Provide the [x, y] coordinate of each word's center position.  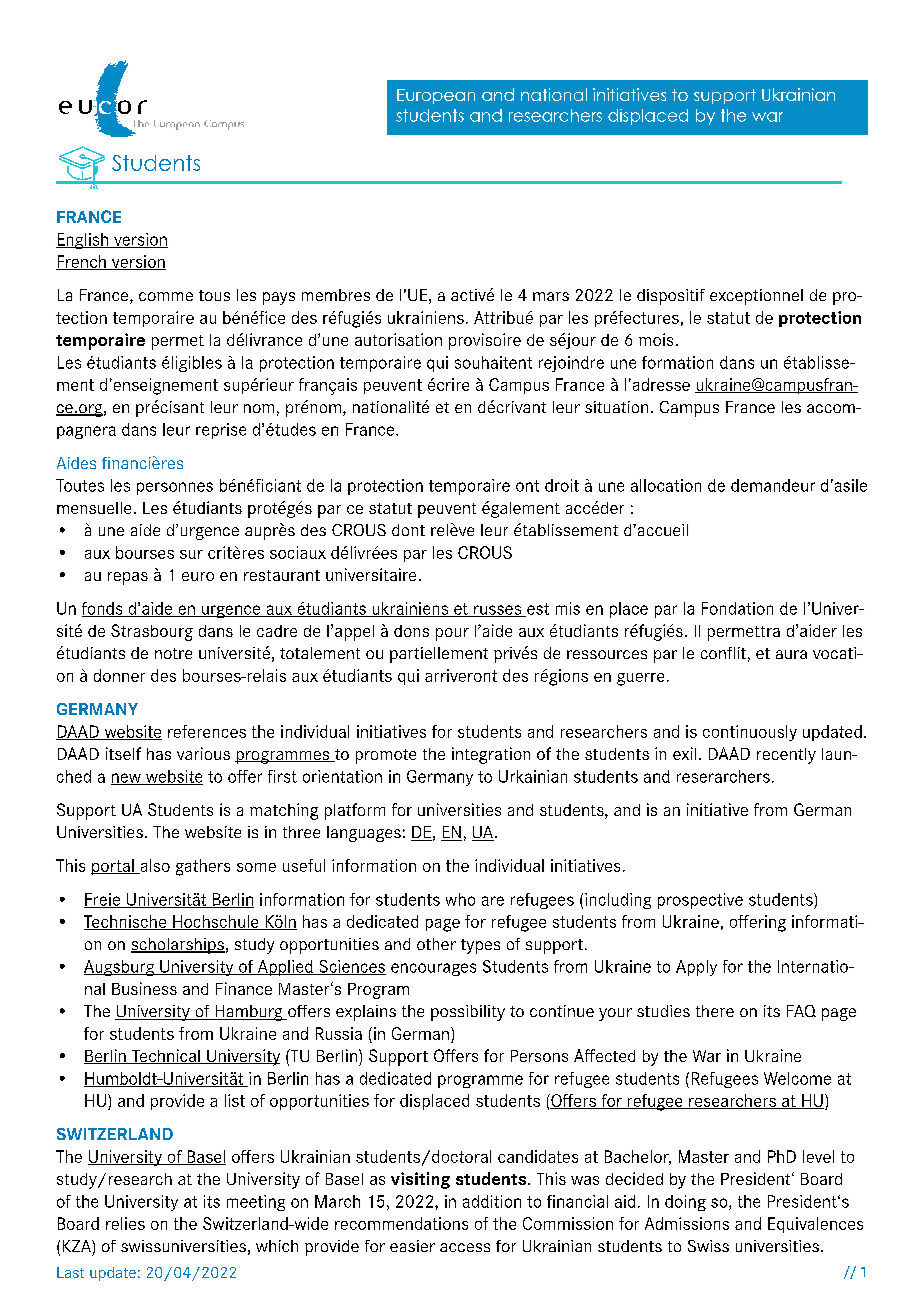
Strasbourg [152, 632]
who [460, 899]
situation [616, 407]
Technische [126, 922]
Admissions [687, 1223]
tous [214, 295]
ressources [607, 654]
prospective [700, 901]
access [465, 1247]
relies [125, 1223]
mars [551, 296]
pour [452, 634]
